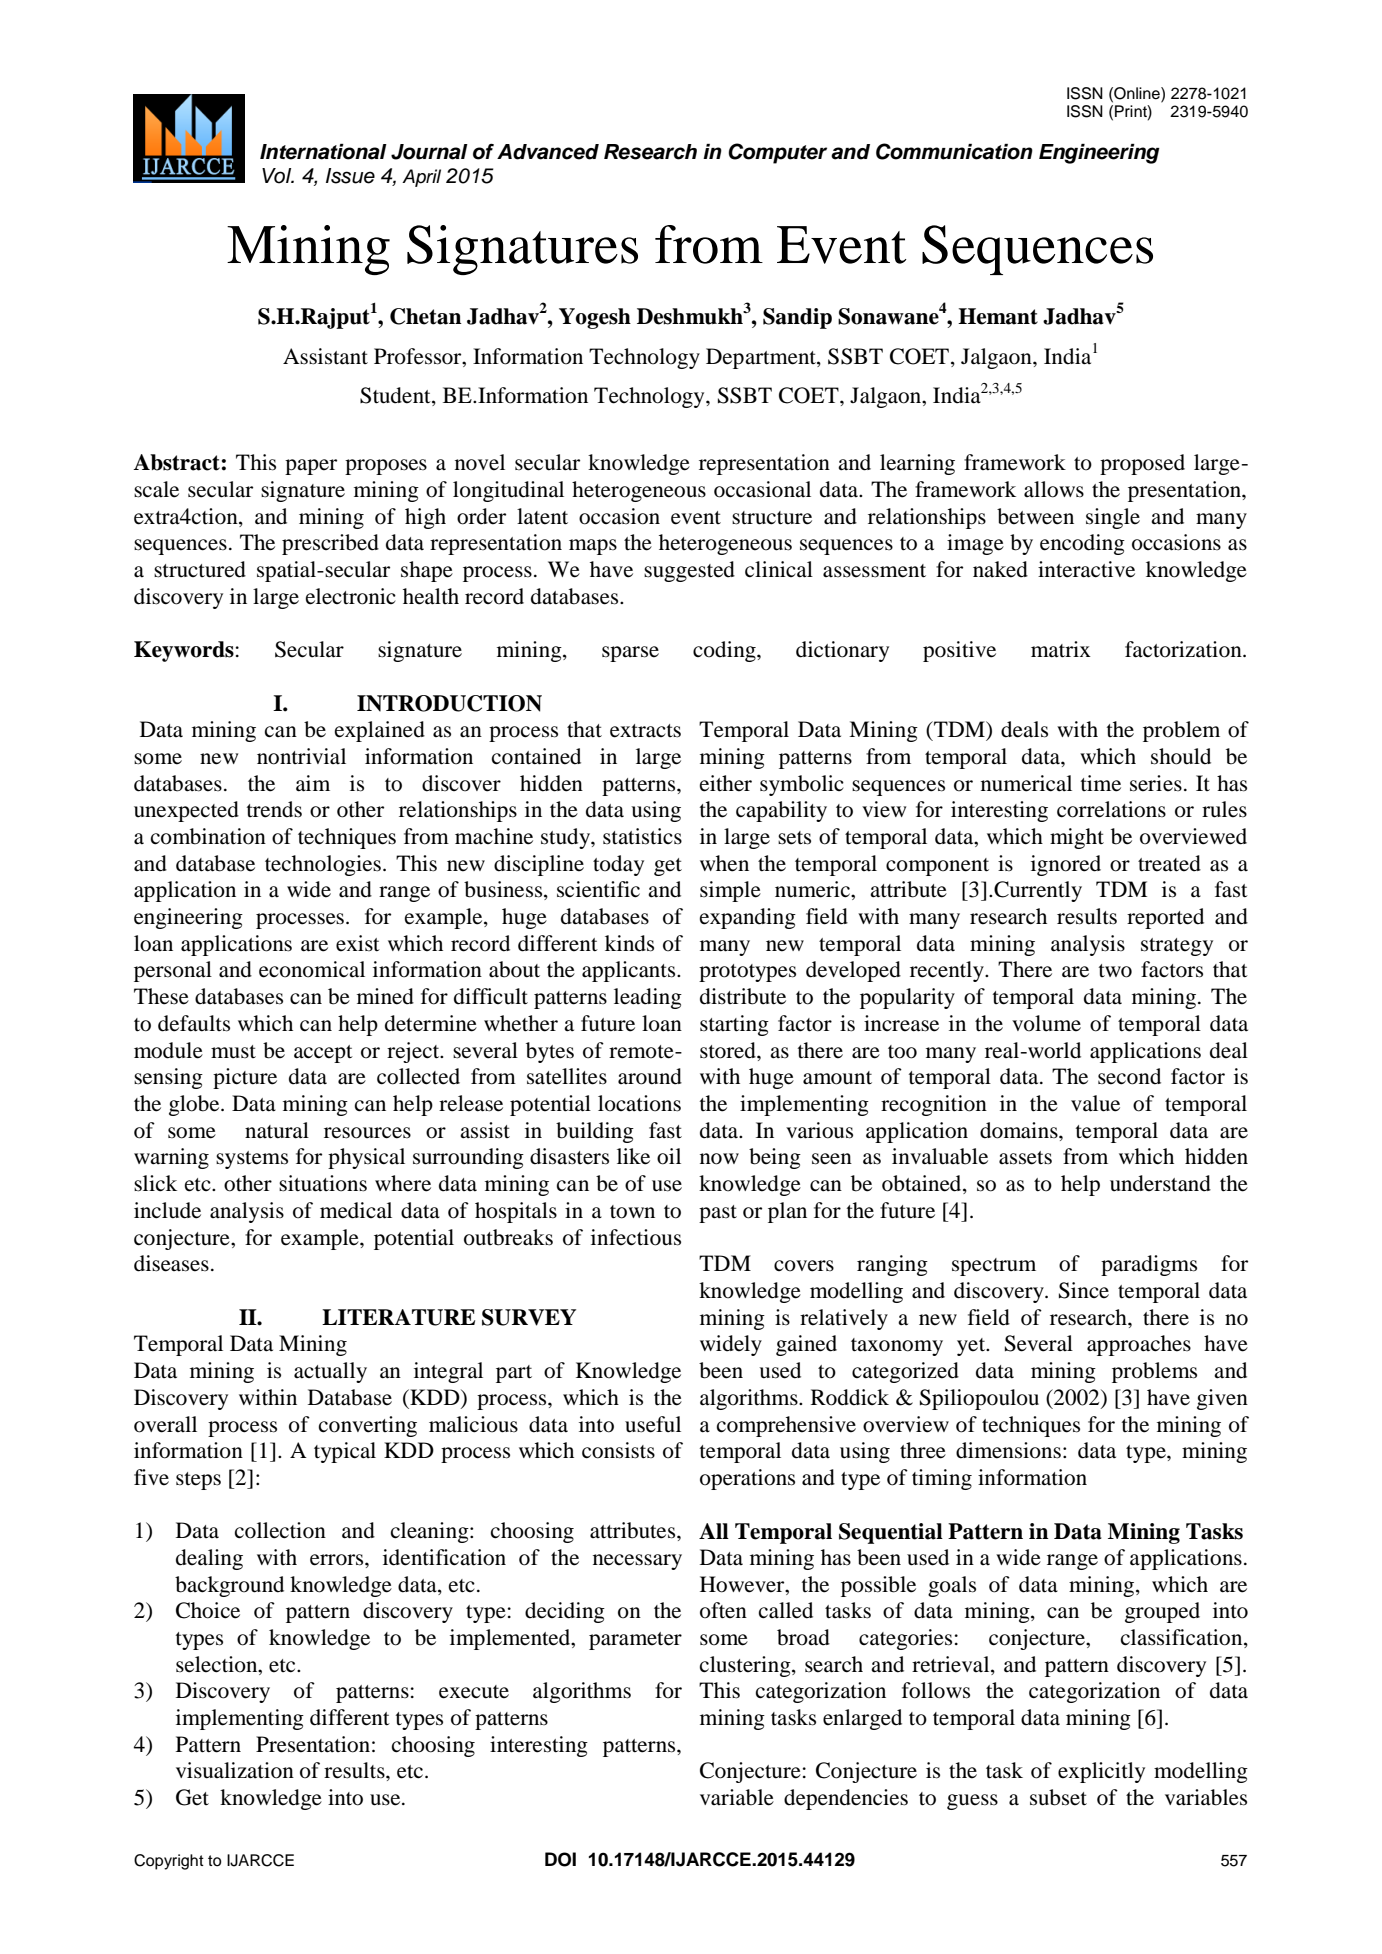 The height and width of the document is (1954, 1382). Describe the element at coordinates (954, 151) in the document. I see `Communication` at that location.
